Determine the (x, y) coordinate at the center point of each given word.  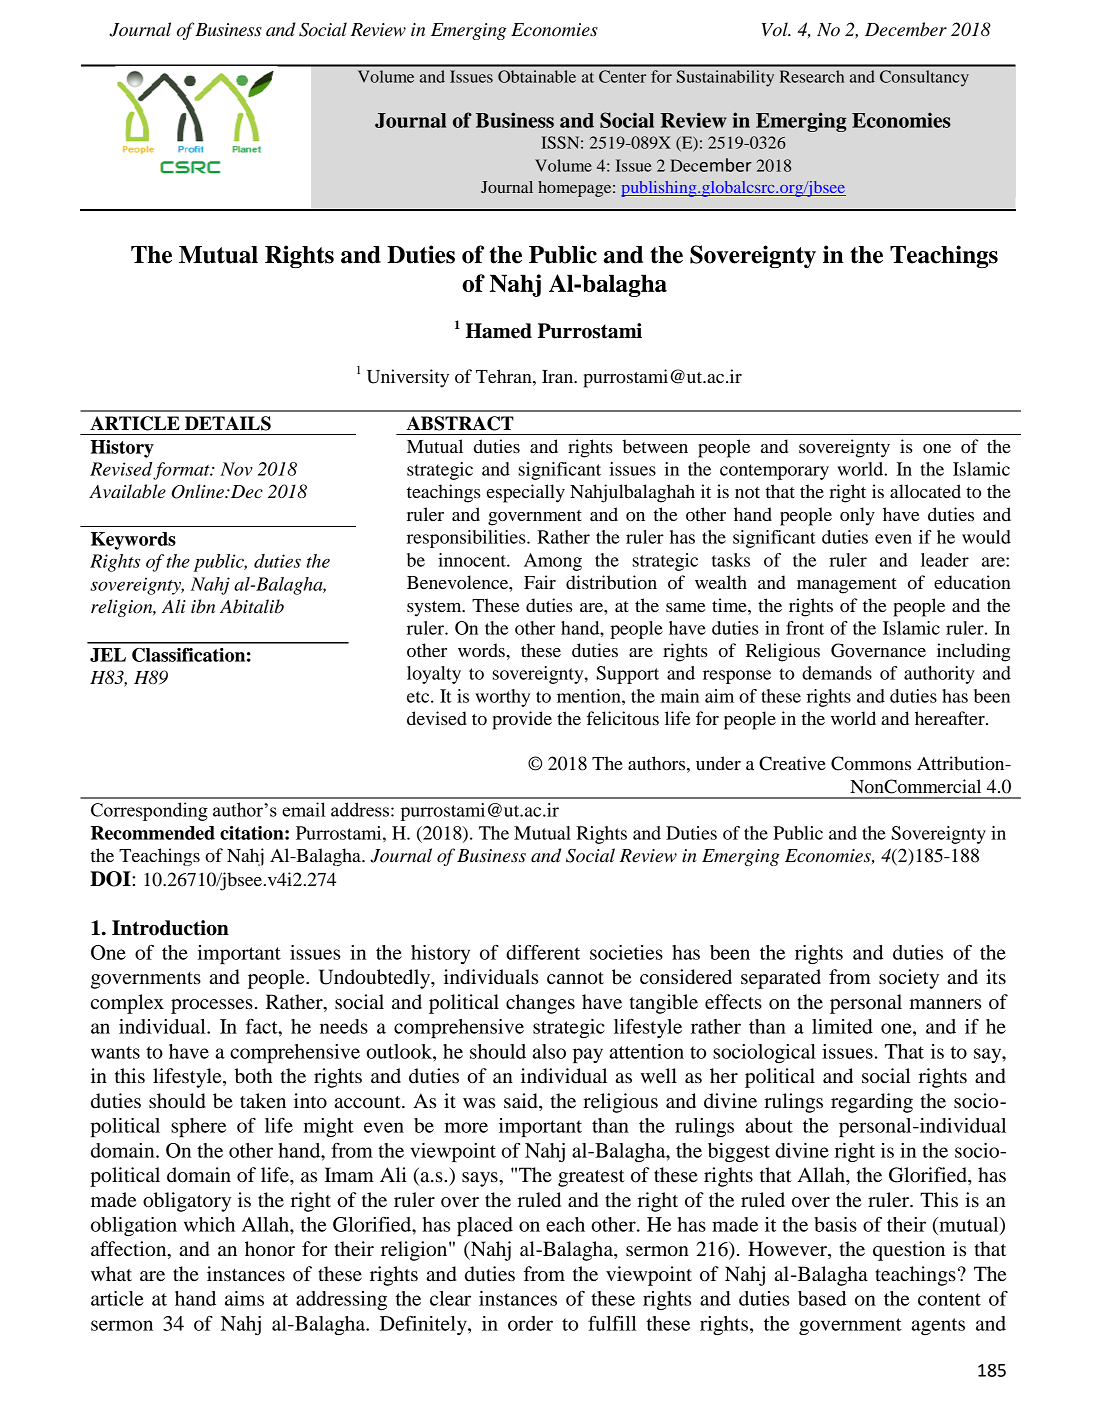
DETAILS (228, 423)
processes (212, 1006)
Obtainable (537, 76)
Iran (559, 376)
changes (540, 1004)
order (530, 1323)
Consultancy (924, 78)
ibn (203, 606)
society (909, 979)
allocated (925, 491)
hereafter (951, 718)
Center (622, 76)
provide (522, 720)
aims (244, 1298)
